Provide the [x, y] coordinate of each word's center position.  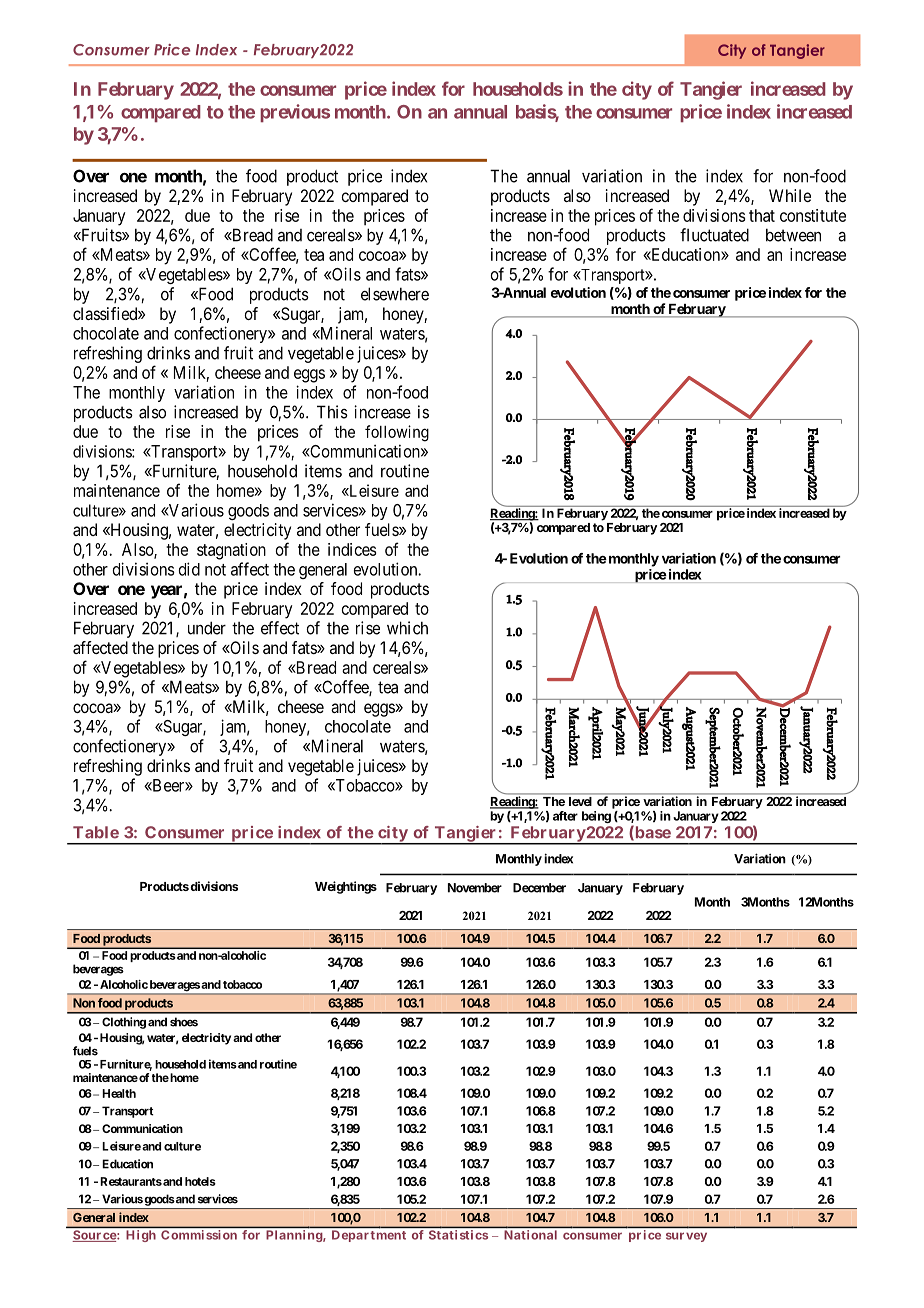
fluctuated [714, 235]
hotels [200, 1181]
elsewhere [395, 294]
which [407, 628]
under [207, 628]
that [762, 215]
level [580, 801]
